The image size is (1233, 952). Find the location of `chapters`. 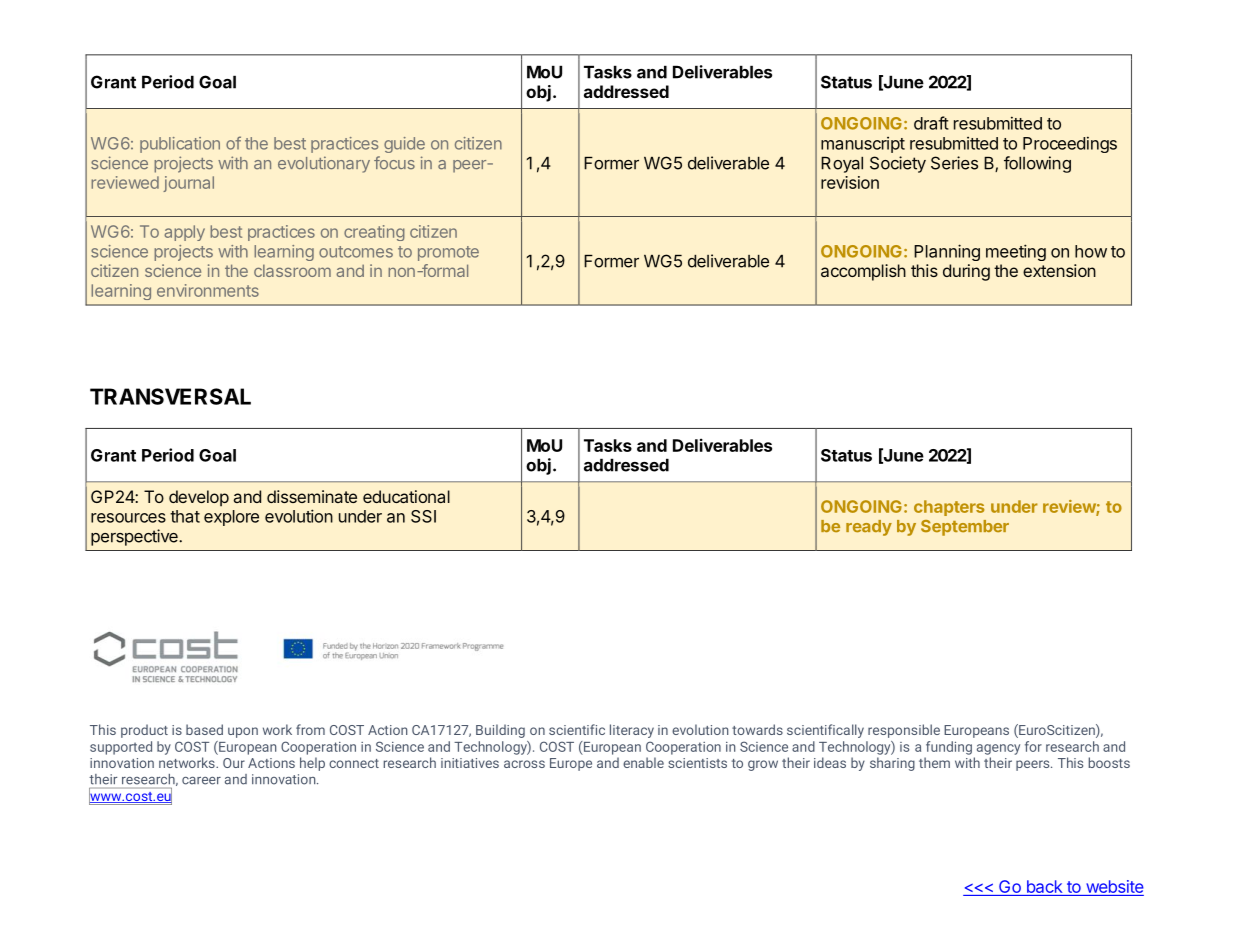

chapters is located at coordinates (949, 508).
